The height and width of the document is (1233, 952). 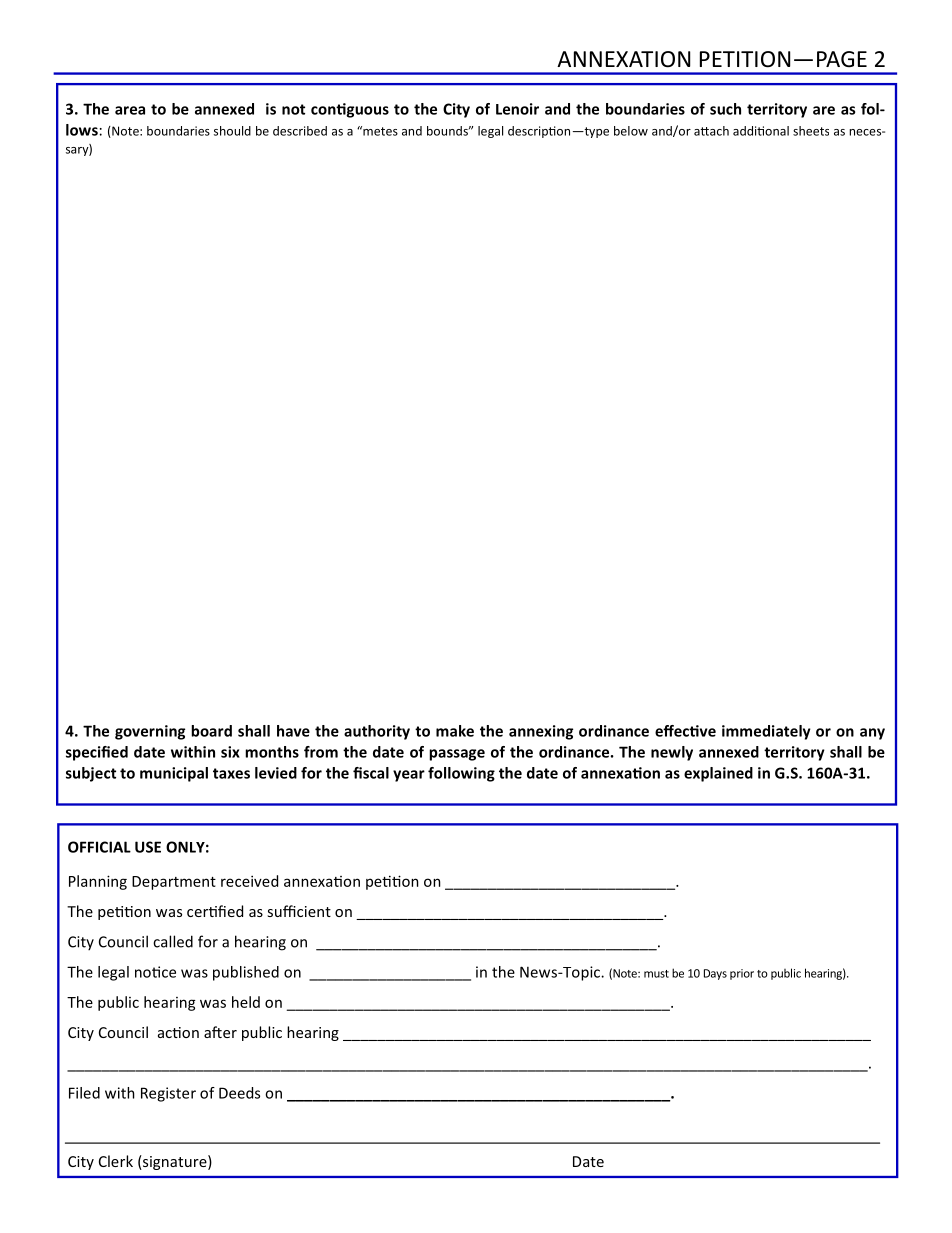 What do you see at coordinates (517, 109) in the document?
I see `Lenoir` at bounding box center [517, 109].
